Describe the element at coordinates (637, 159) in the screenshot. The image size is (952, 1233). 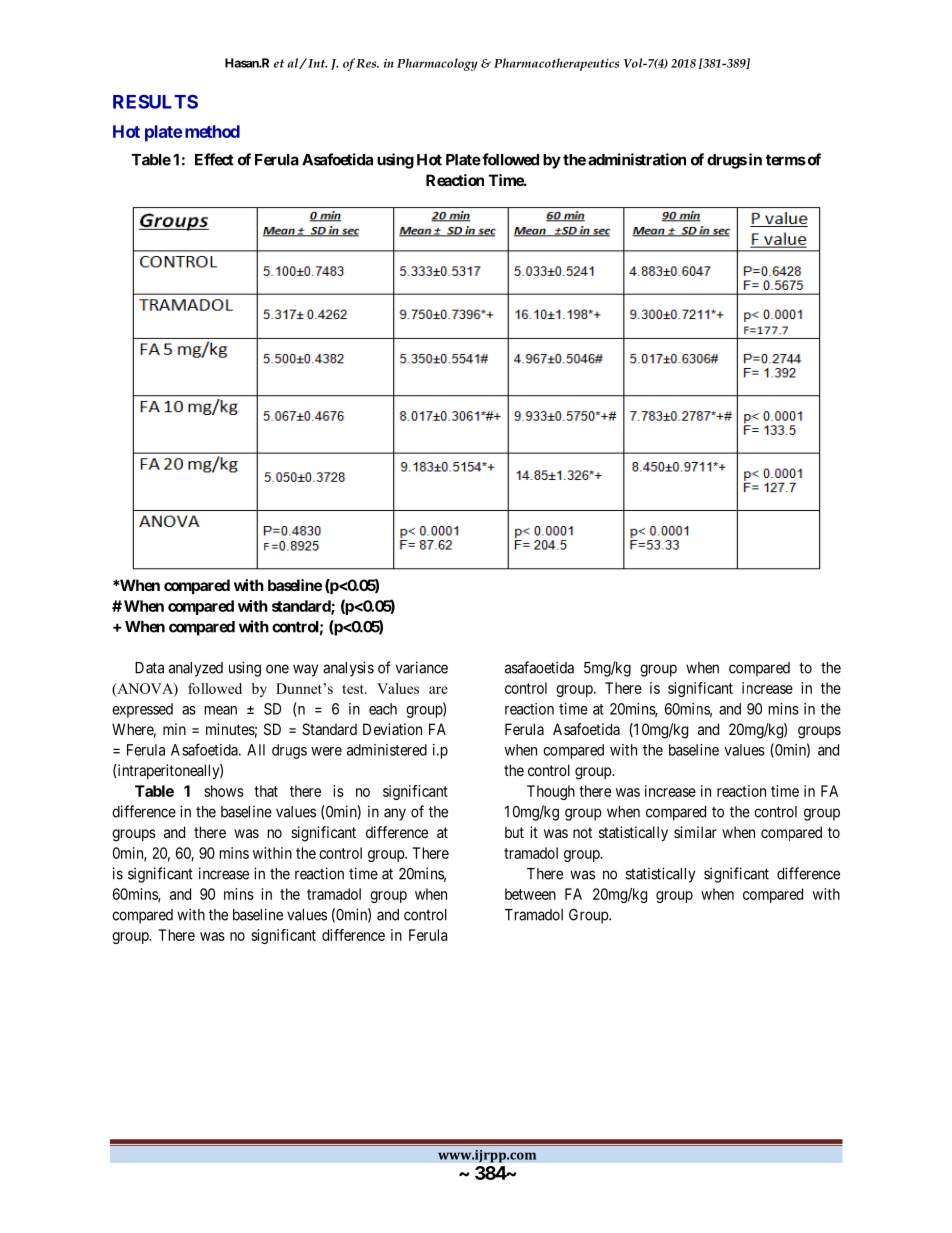
I see `administration` at that location.
